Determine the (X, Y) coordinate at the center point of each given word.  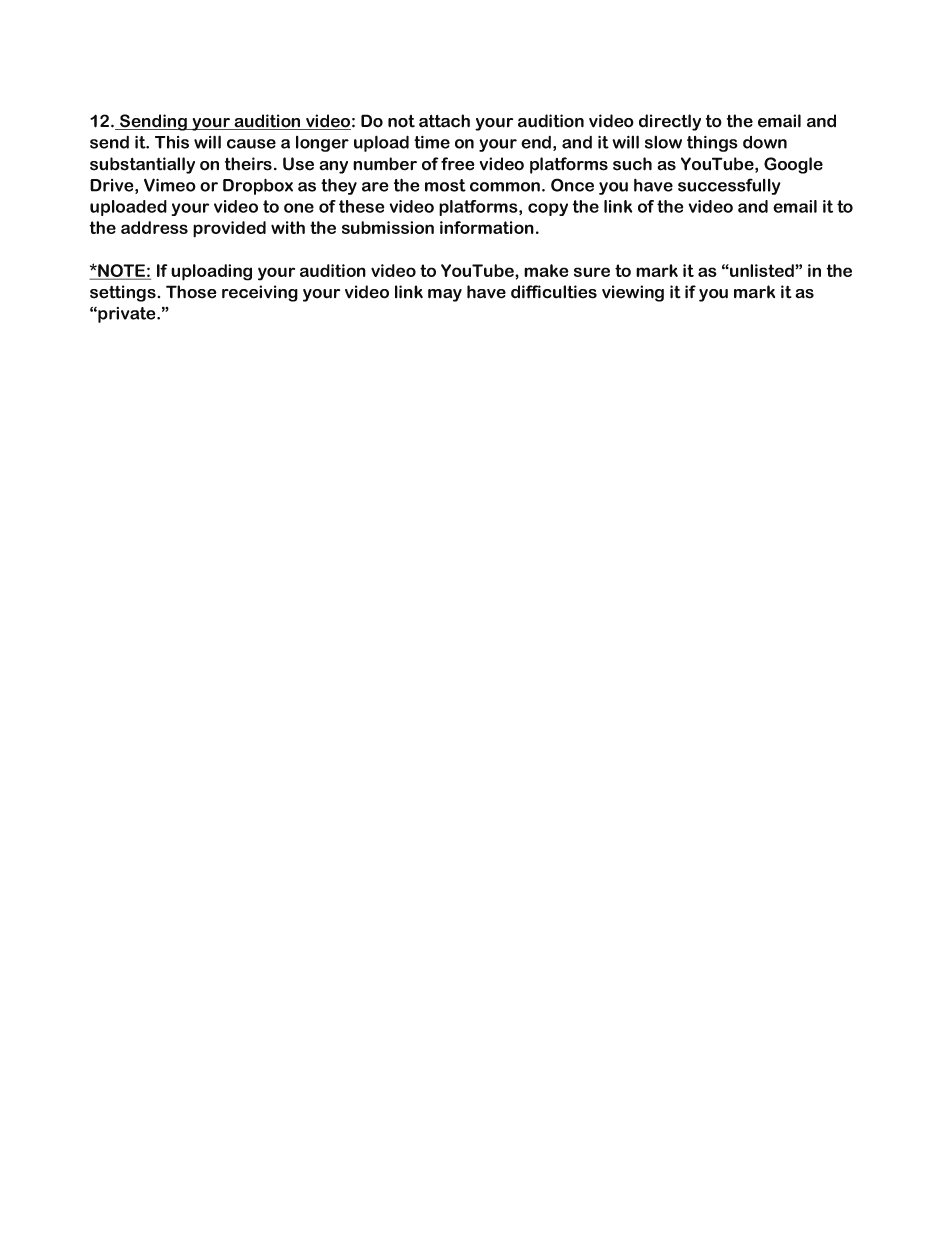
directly (670, 122)
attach (444, 121)
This (172, 142)
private (127, 315)
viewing (633, 293)
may (445, 295)
